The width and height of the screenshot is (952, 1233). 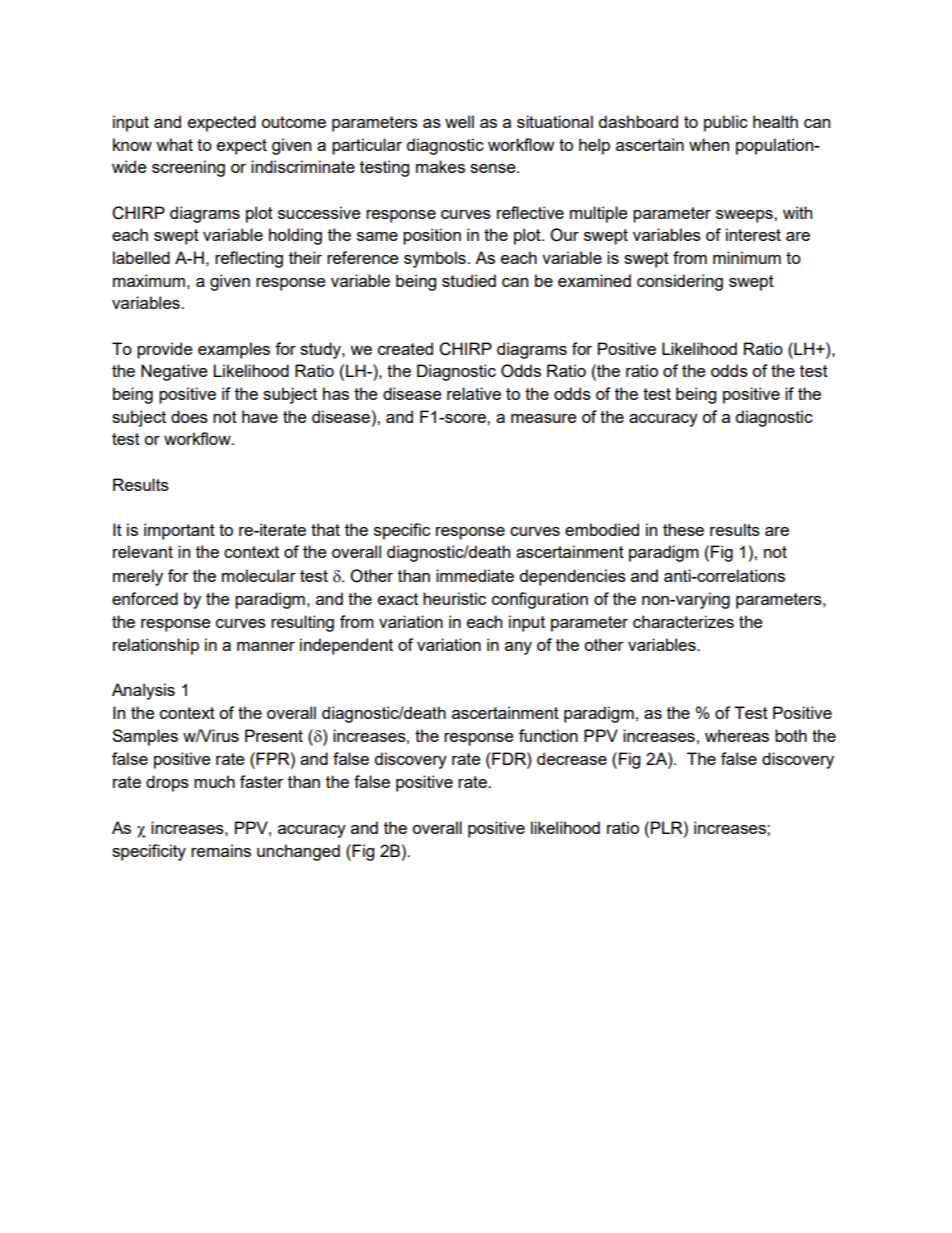 What do you see at coordinates (683, 529) in the screenshot?
I see `these` at bounding box center [683, 529].
